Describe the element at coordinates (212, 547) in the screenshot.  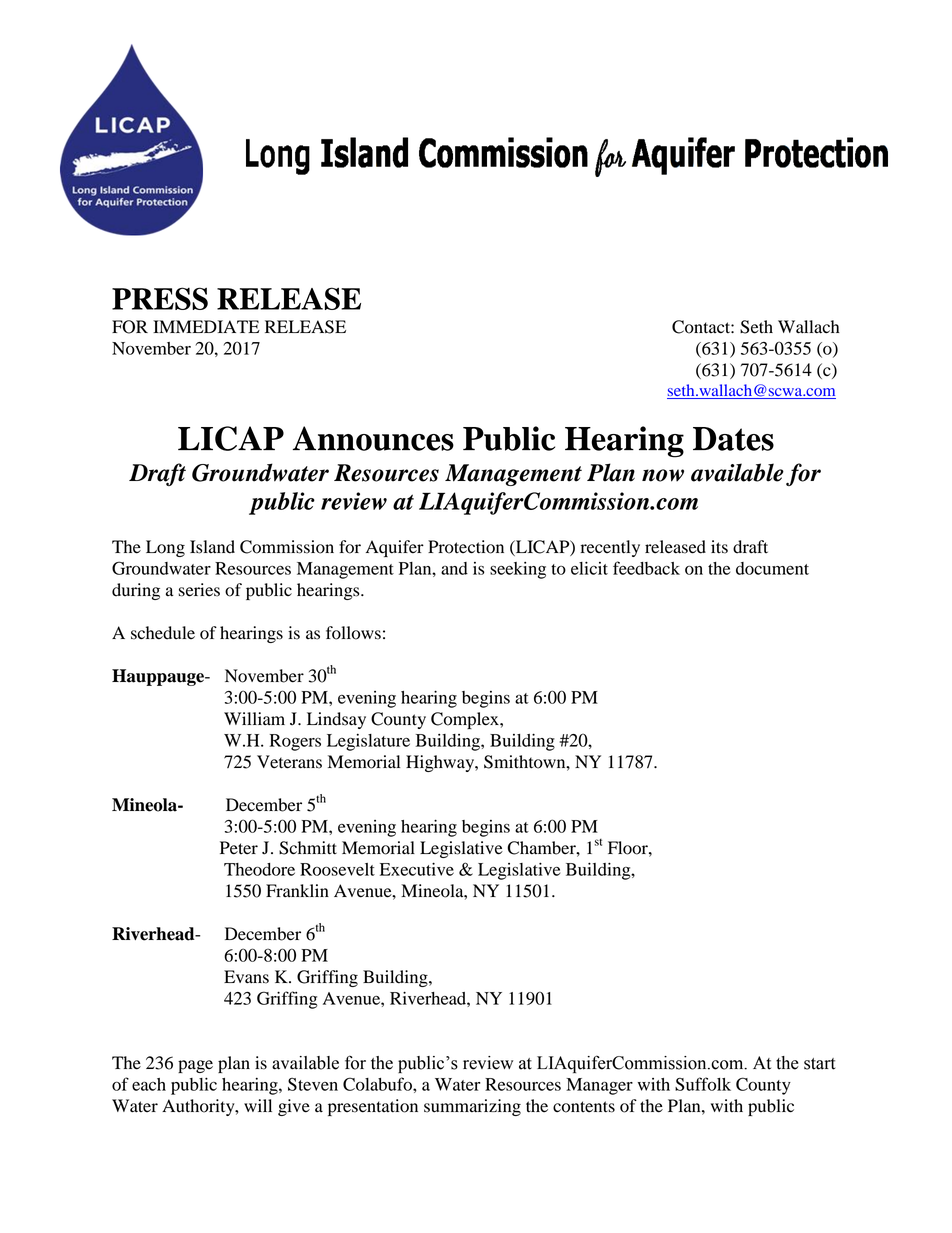
I see `Island` at that location.
